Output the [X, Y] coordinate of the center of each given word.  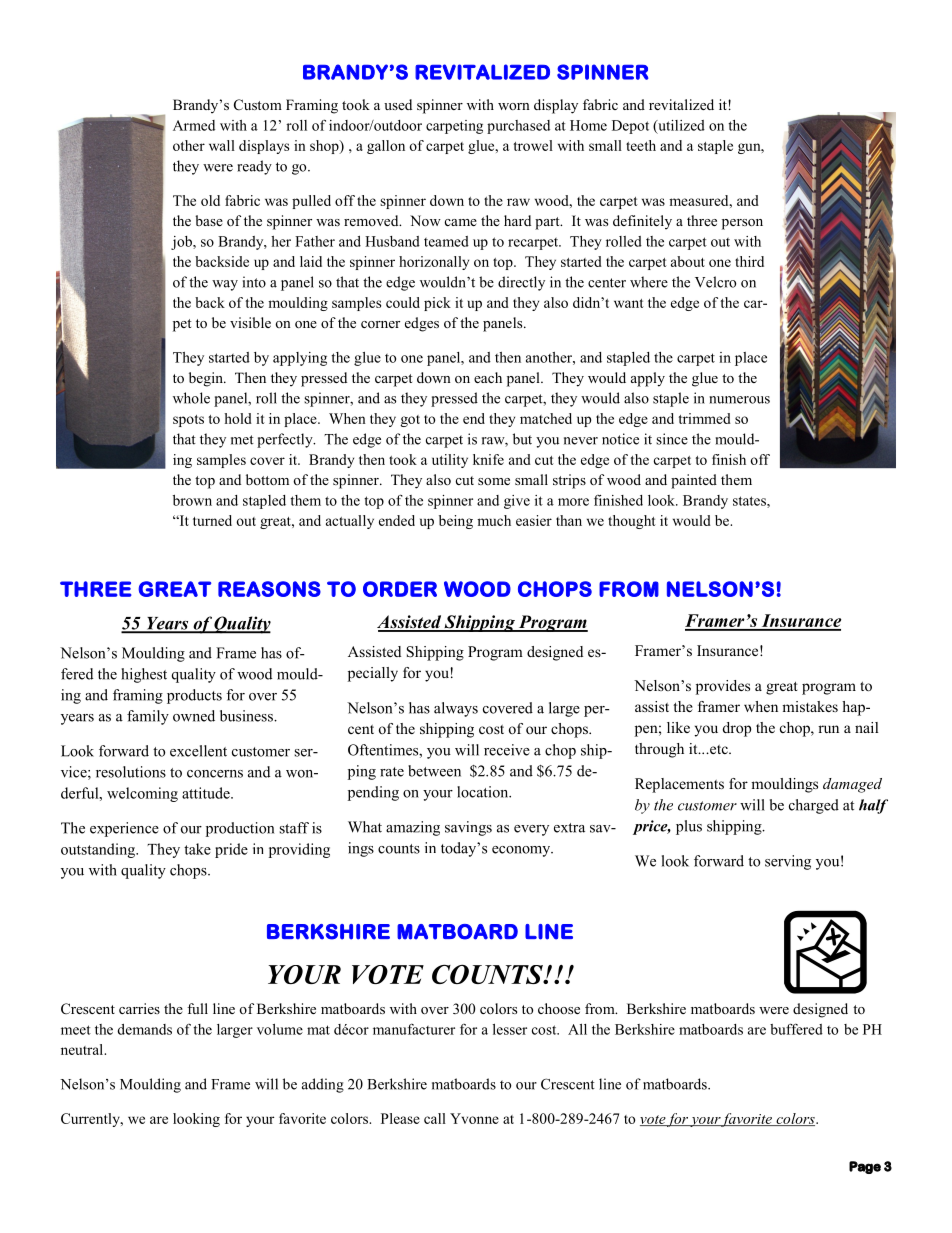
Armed [194, 125]
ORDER [400, 589]
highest [144, 675]
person [742, 224]
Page [865, 1167]
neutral [83, 1049]
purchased [518, 127]
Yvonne [474, 1118]
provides [723, 687]
